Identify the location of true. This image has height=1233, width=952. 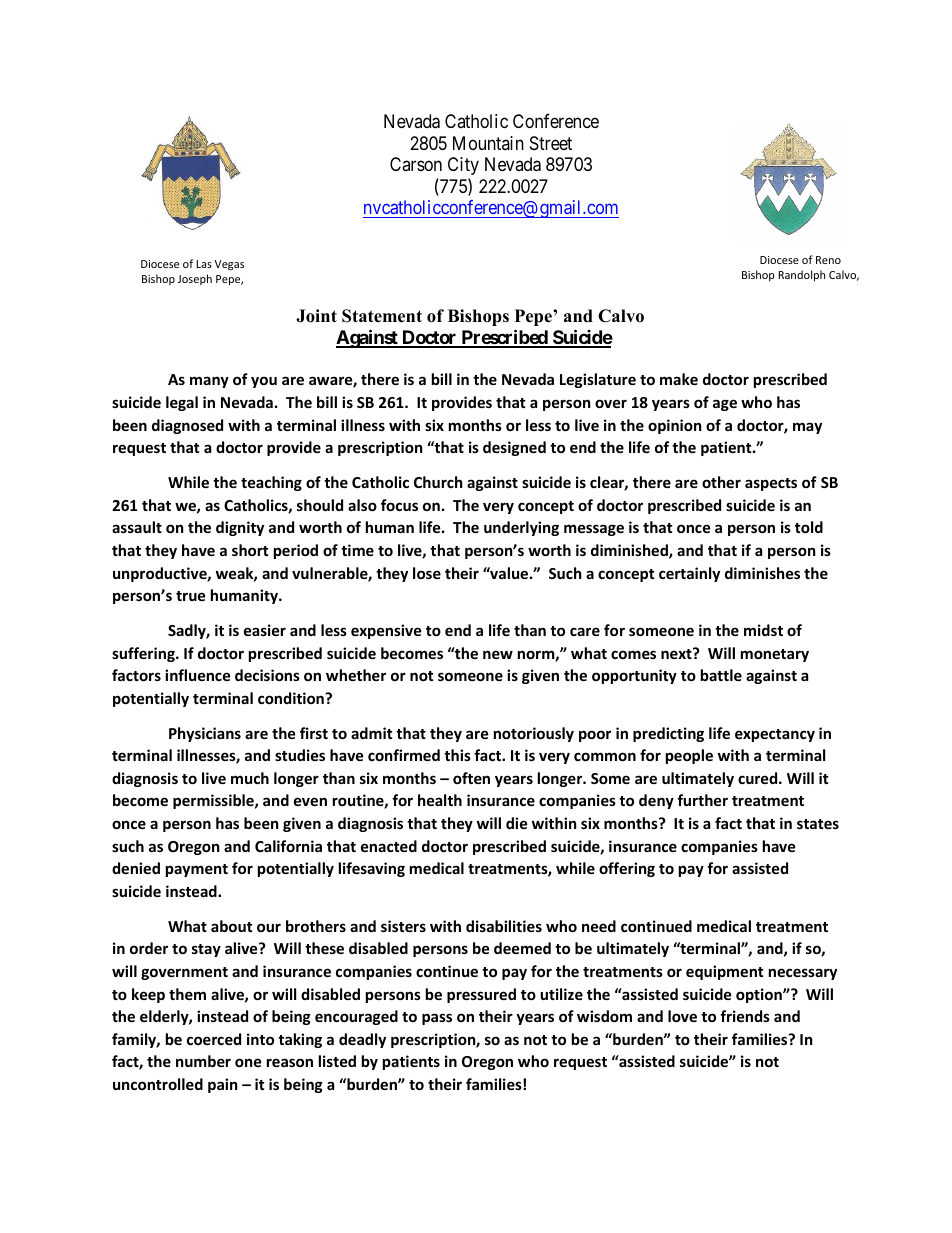
(191, 596).
